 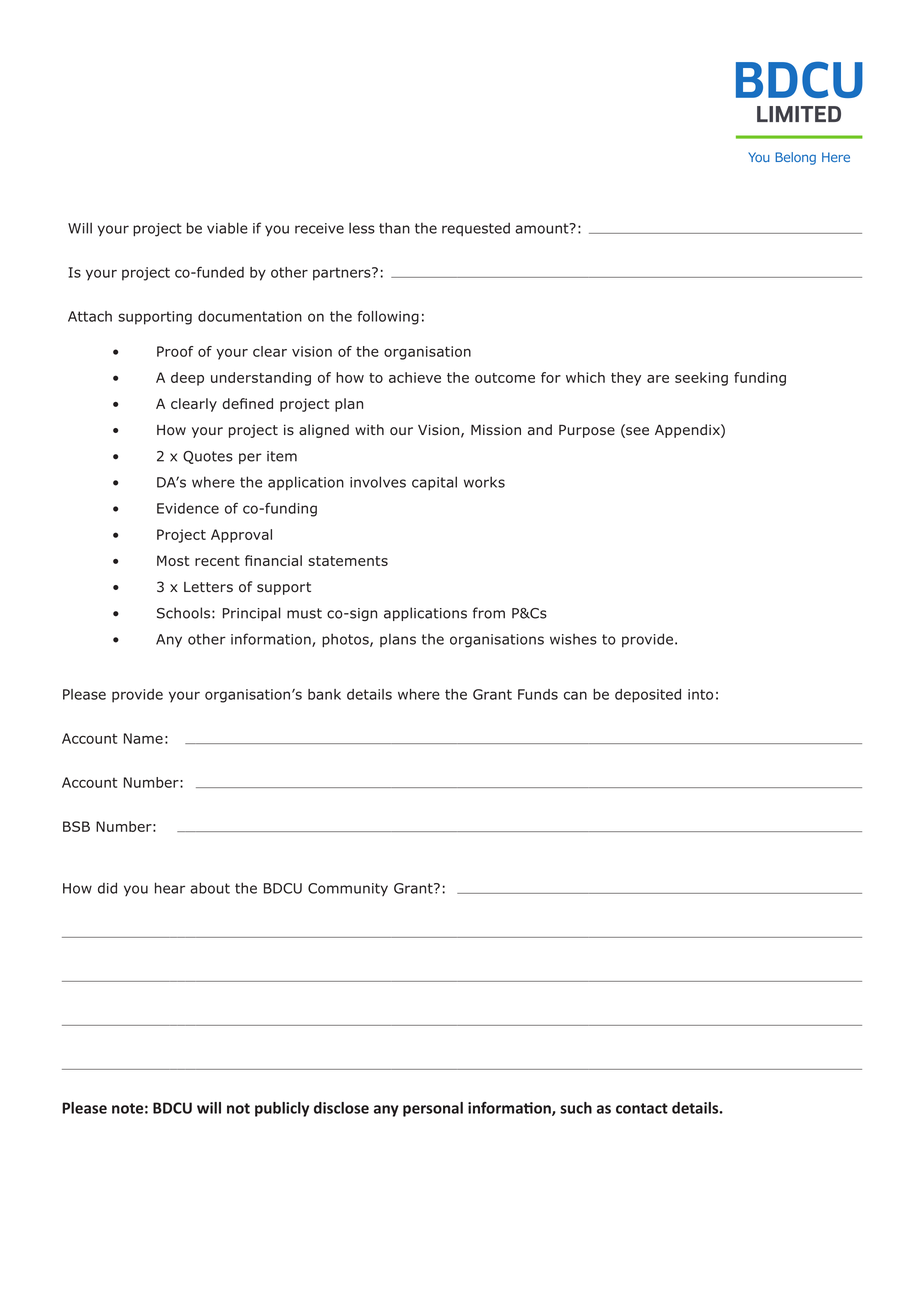 I want to click on than, so click(x=394, y=228).
